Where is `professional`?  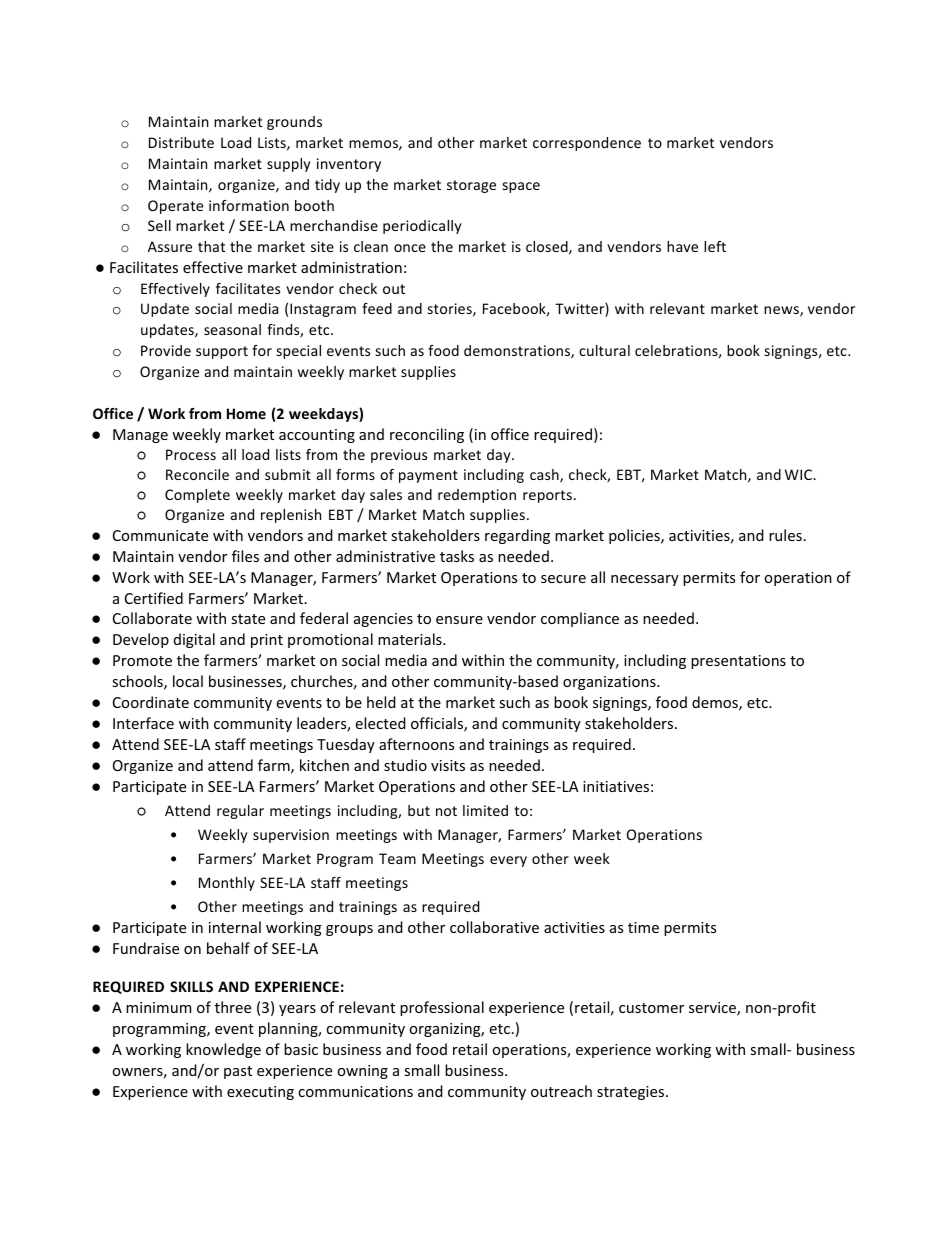
professional is located at coordinates (442, 1008).
